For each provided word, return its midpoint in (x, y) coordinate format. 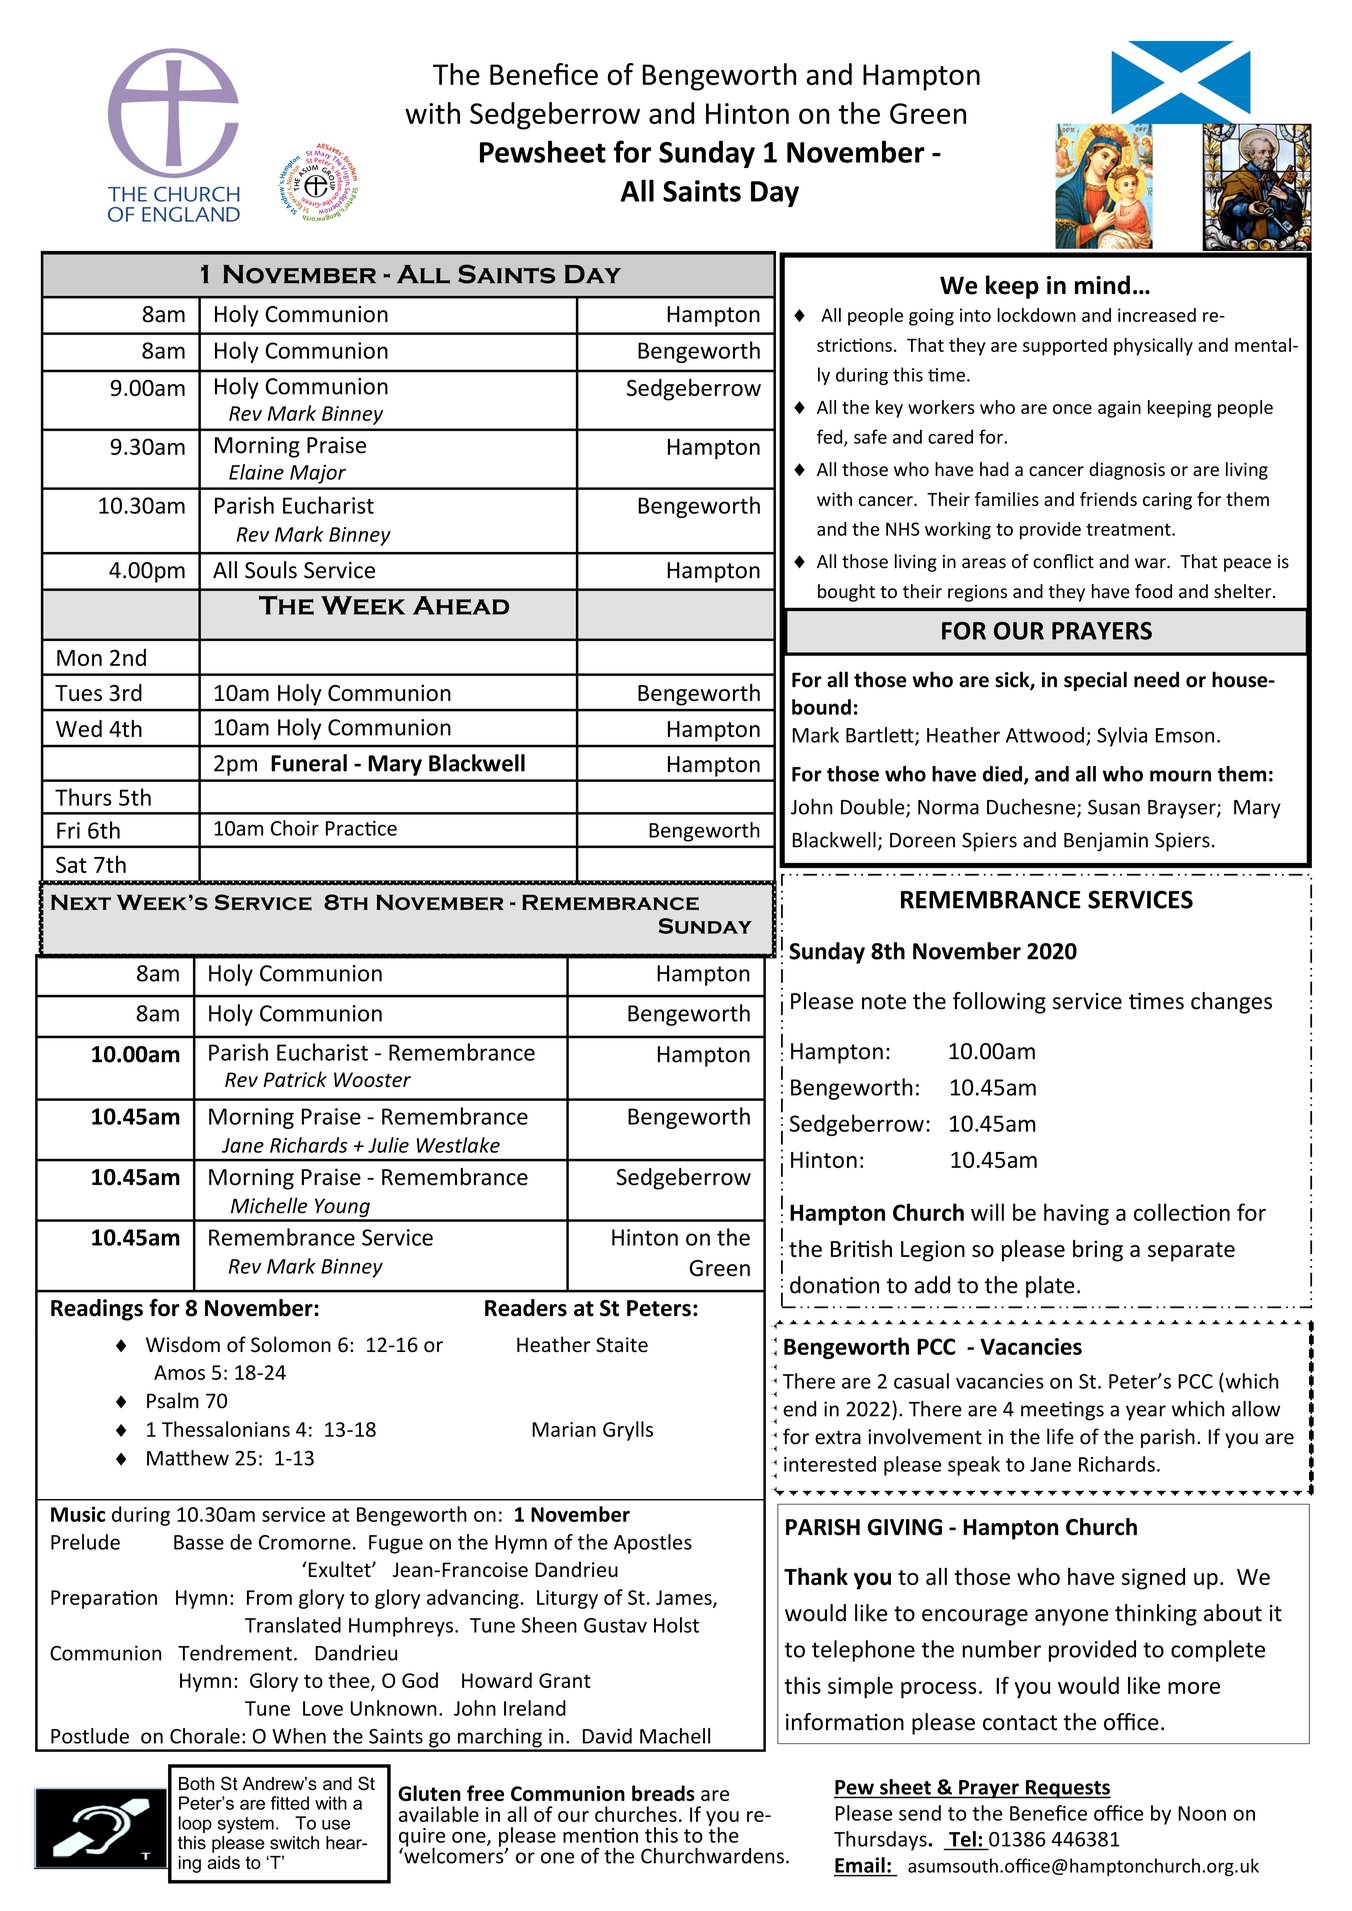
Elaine (256, 472)
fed (831, 437)
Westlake (458, 1145)
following (999, 1003)
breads (663, 1793)
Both (196, 1784)
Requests (1067, 1789)
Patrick (295, 1079)
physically (1153, 347)
